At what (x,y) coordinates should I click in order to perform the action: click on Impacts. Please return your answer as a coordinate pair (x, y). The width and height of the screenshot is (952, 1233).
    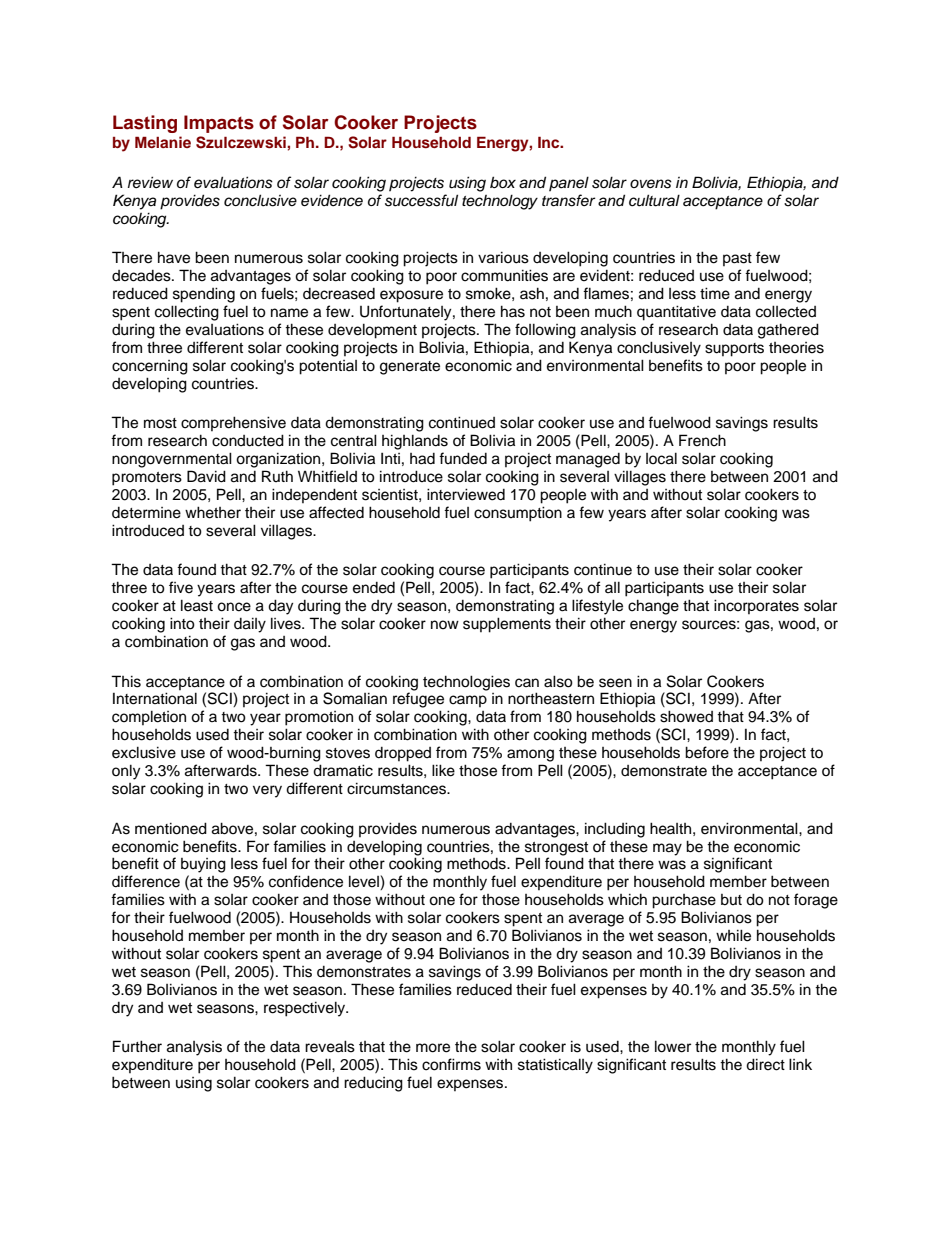
    Looking at the image, I should click on (219, 124).
